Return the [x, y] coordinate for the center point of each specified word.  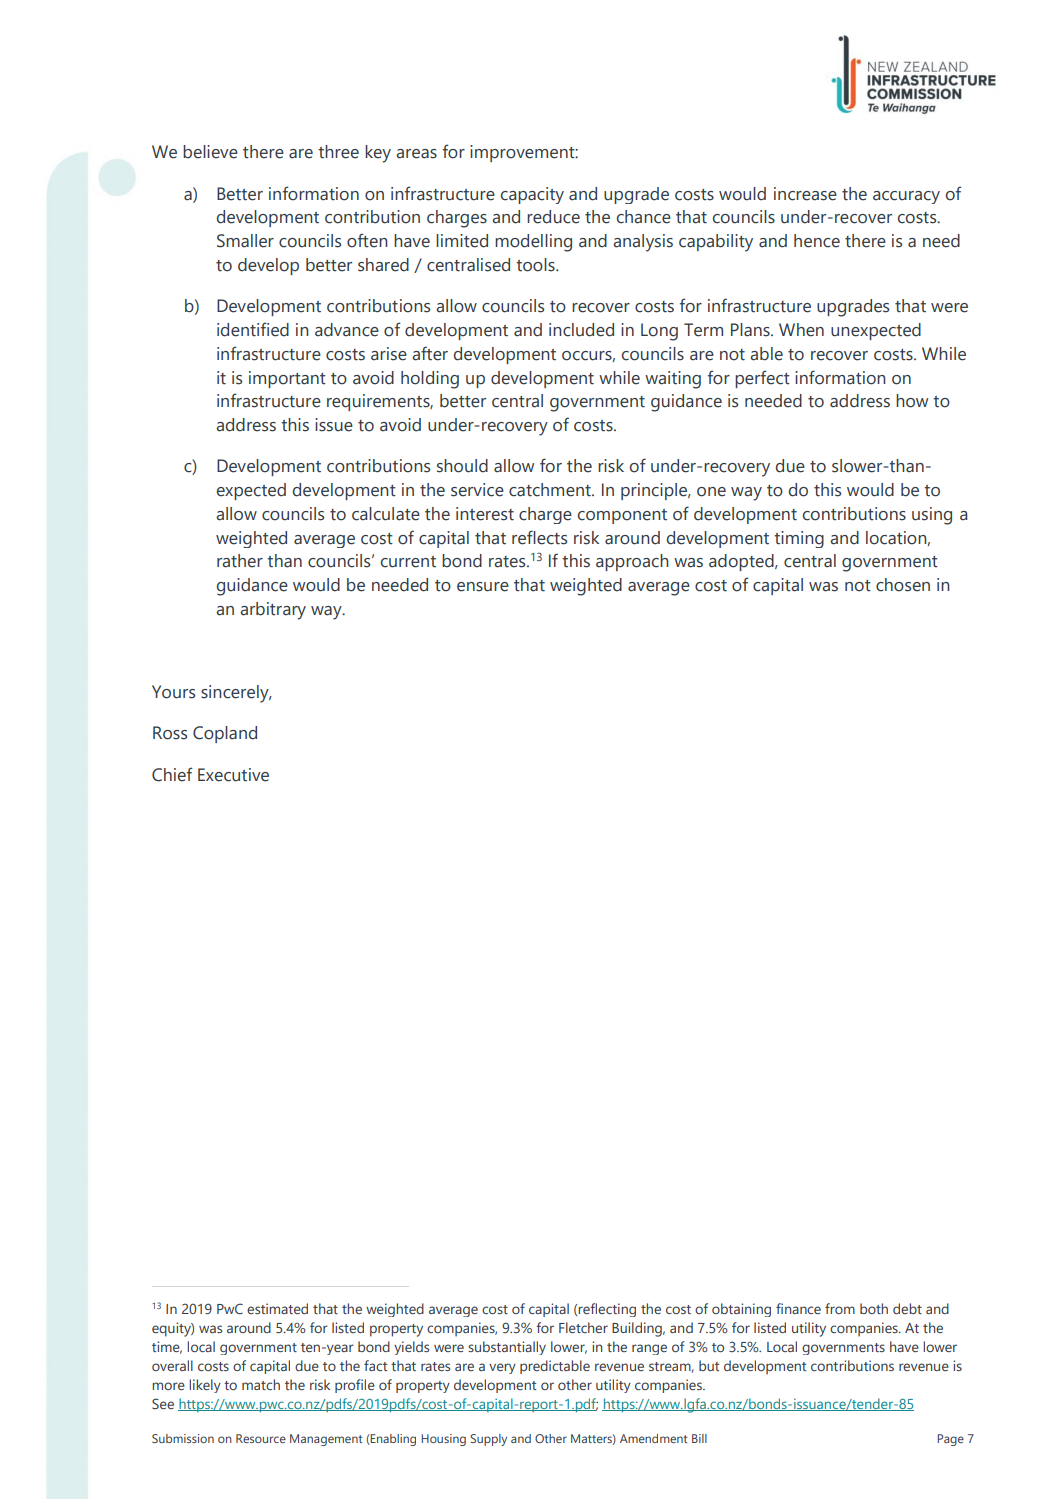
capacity [532, 195]
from [840, 1308]
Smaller [245, 241]
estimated [277, 1308]
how [912, 401]
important [287, 379]
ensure [483, 587]
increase [805, 194]
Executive [233, 775]
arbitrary [273, 611]
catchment [551, 490]
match [261, 1384]
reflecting [607, 1310]
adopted [742, 562]
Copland [225, 734]
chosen [903, 585]
